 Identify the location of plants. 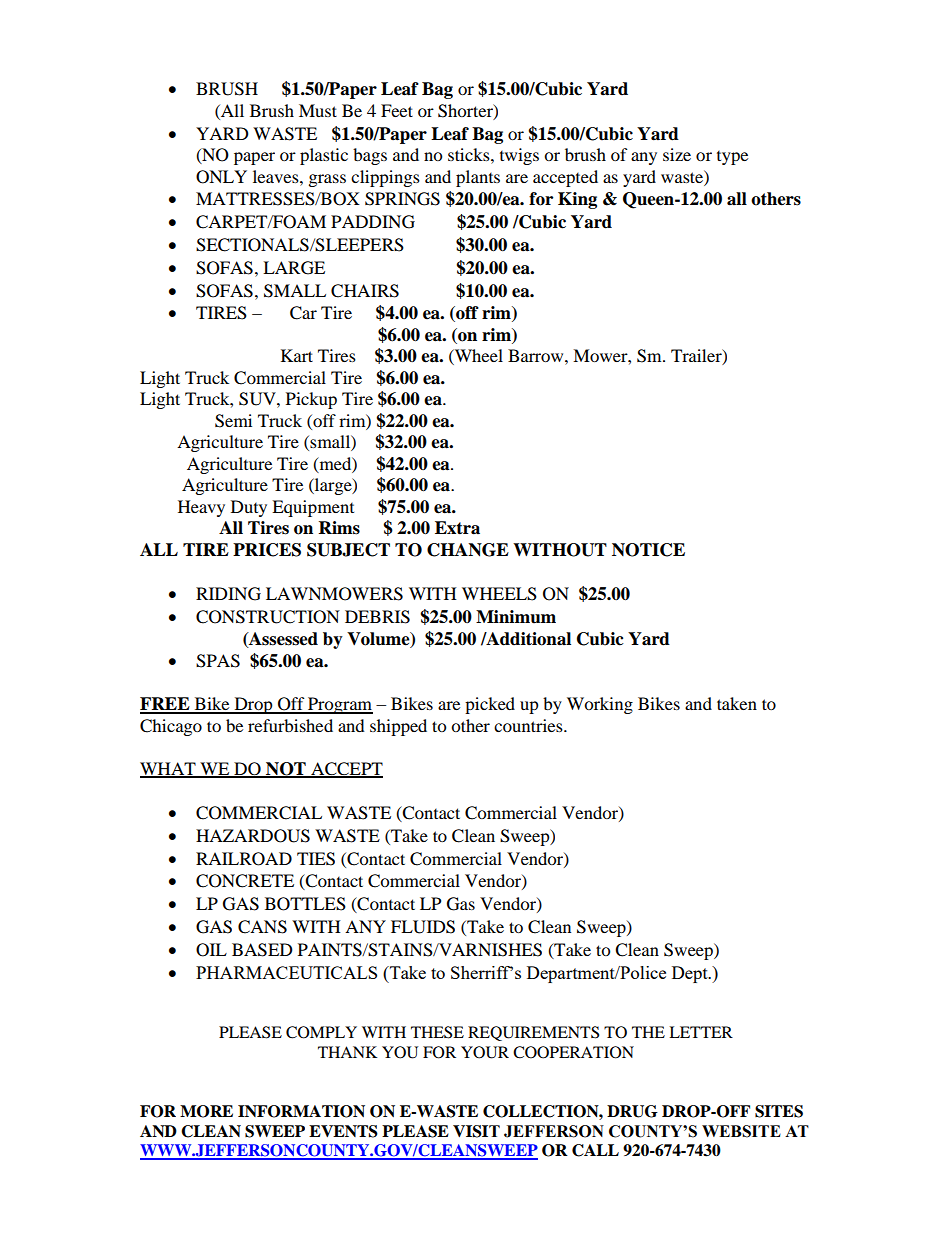
(478, 178).
